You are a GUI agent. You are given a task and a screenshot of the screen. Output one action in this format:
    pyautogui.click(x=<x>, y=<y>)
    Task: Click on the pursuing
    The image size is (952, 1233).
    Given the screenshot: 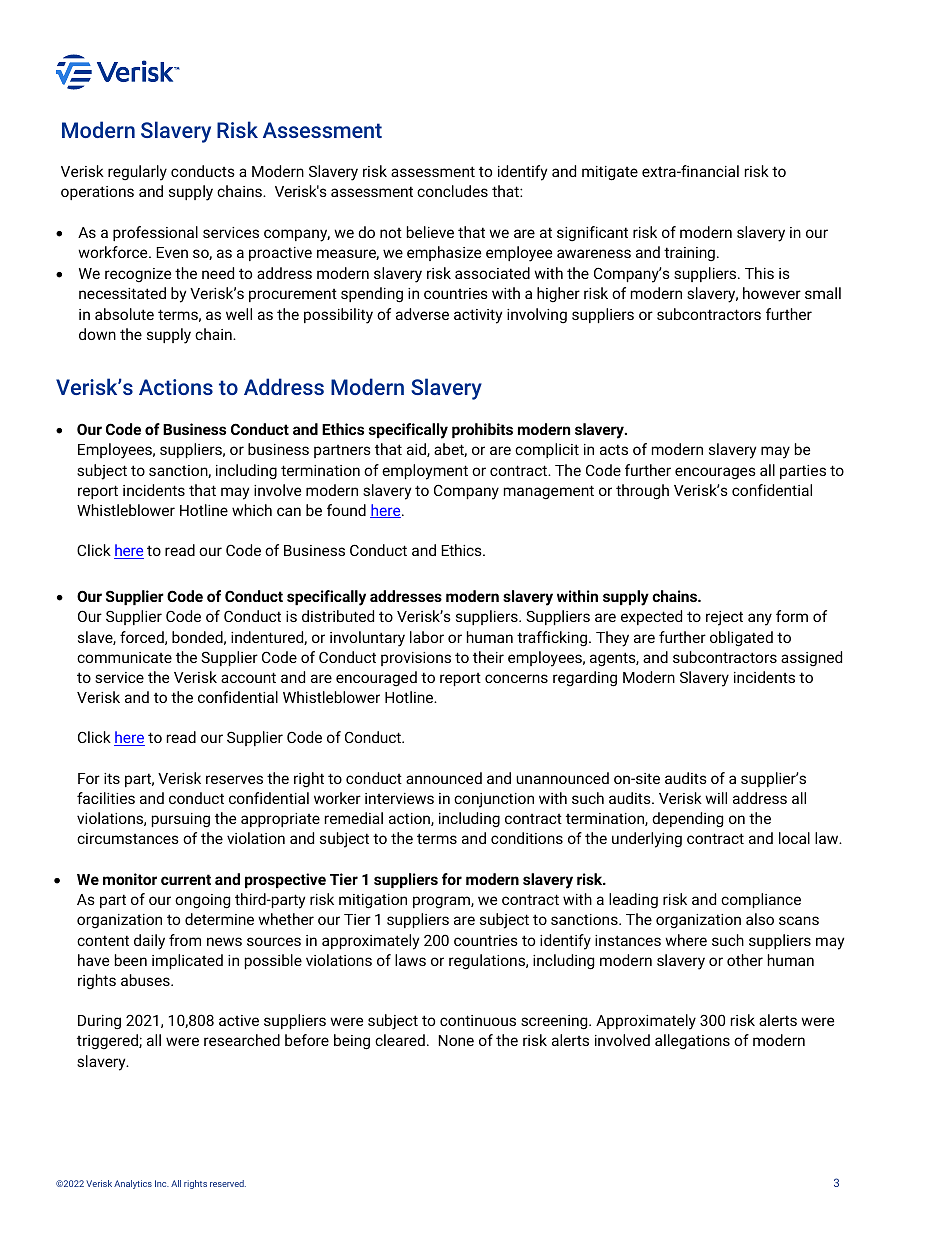 What is the action you would take?
    pyautogui.click(x=181, y=820)
